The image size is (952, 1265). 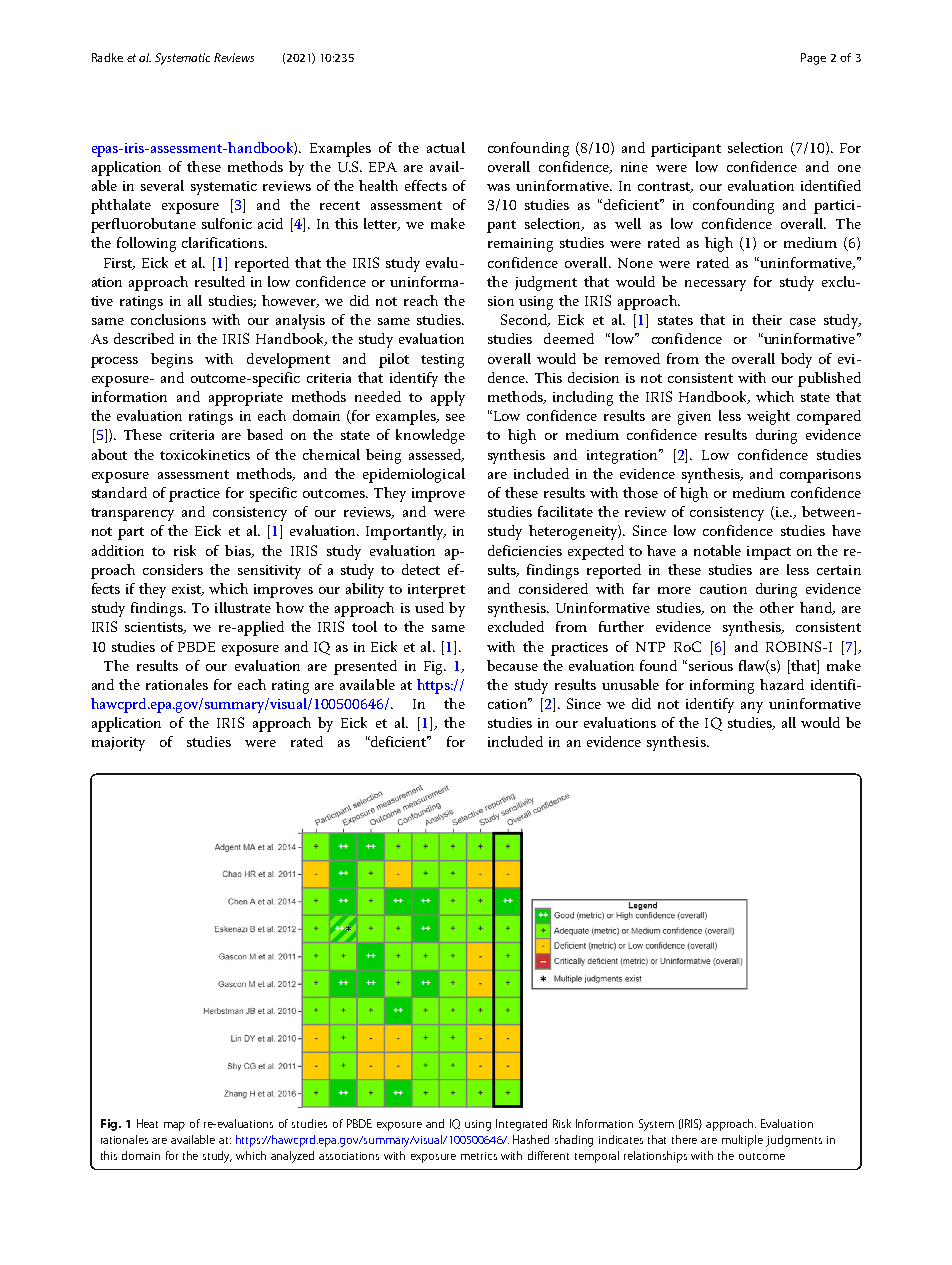 What do you see at coordinates (162, 185) in the screenshot?
I see `several` at bounding box center [162, 185].
